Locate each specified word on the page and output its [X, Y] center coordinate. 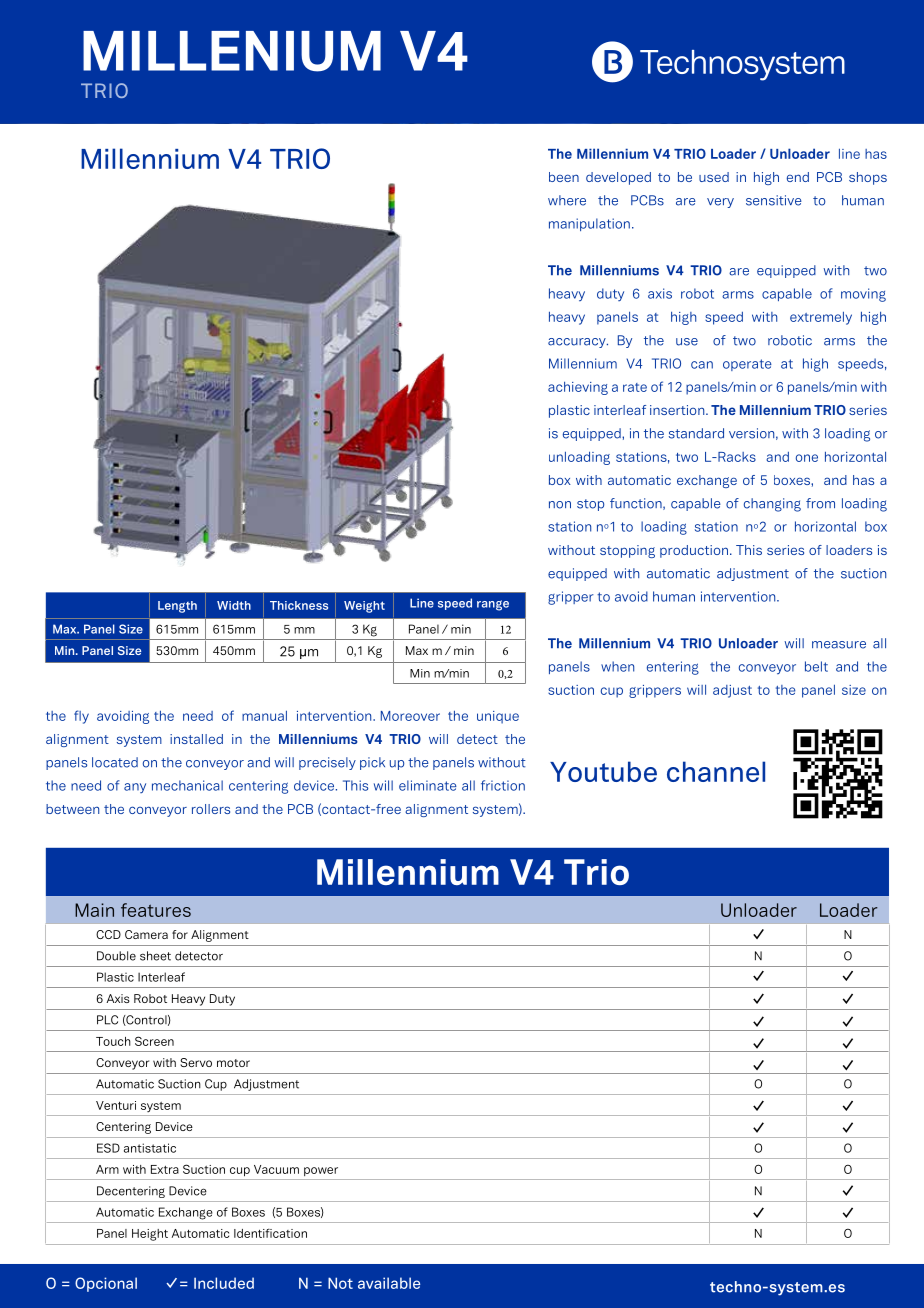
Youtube [603, 771]
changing [772, 505]
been [564, 177]
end [798, 177]
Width [234, 605]
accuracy [578, 343]
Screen [154, 1041]
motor [233, 1063]
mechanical [187, 785]
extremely [821, 318]
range [493, 605]
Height [150, 1235]
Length [177, 607]
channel [716, 771]
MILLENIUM [232, 51]
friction [503, 785]
